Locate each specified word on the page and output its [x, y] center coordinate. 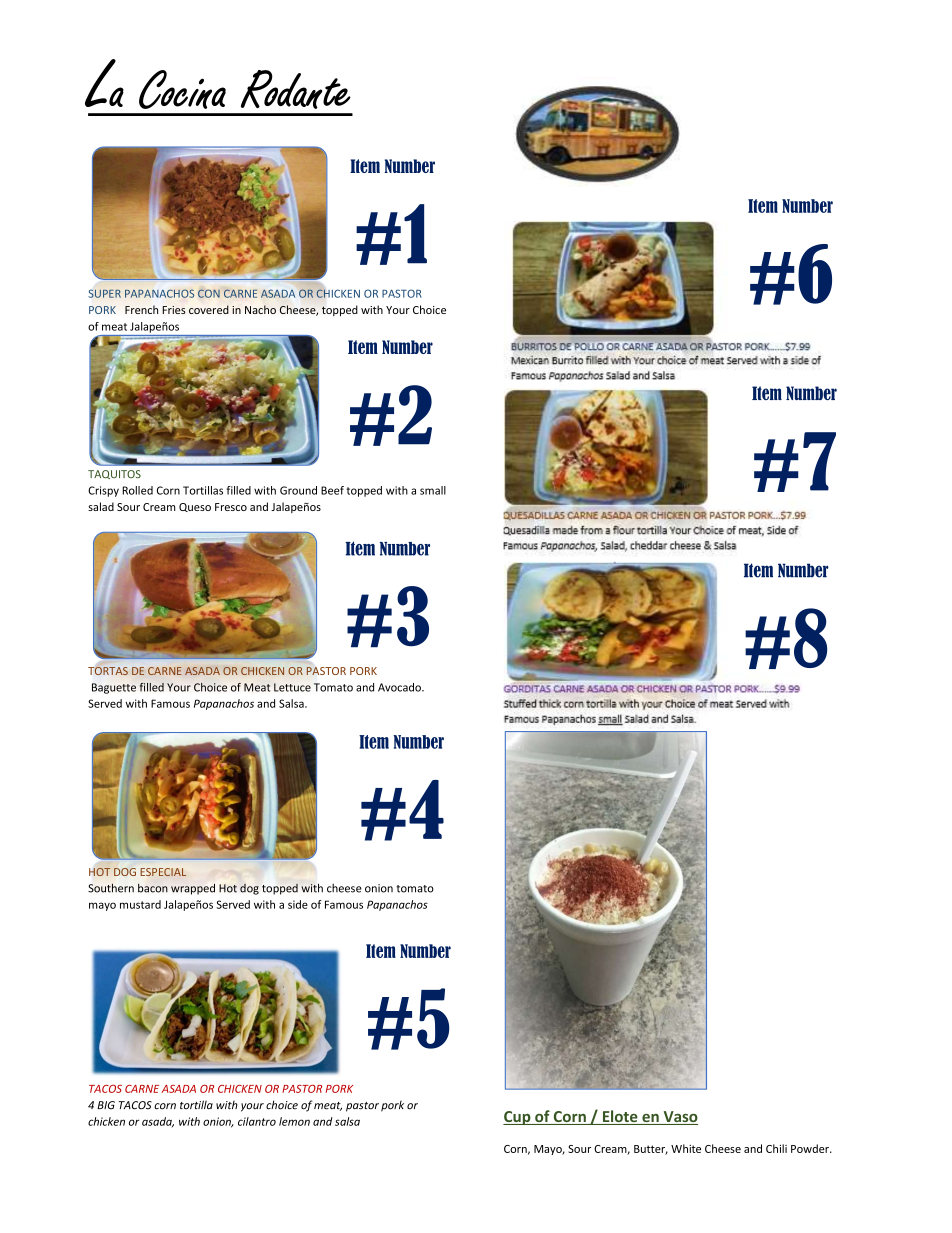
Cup [518, 1118]
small [433, 490]
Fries [174, 310]
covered [209, 309]
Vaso [679, 1118]
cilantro [257, 1121]
